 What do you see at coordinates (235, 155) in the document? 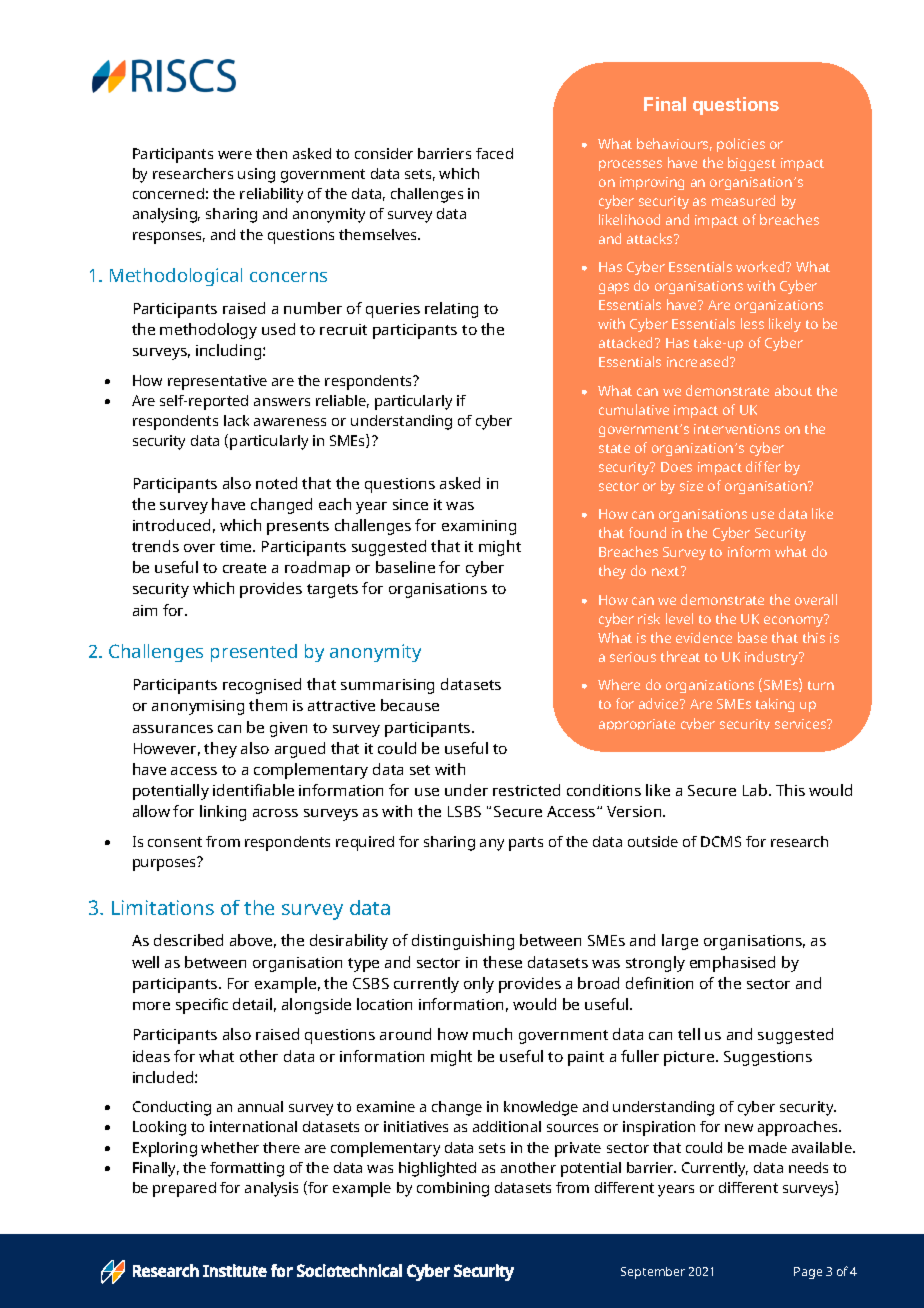
I see `were` at bounding box center [235, 155].
